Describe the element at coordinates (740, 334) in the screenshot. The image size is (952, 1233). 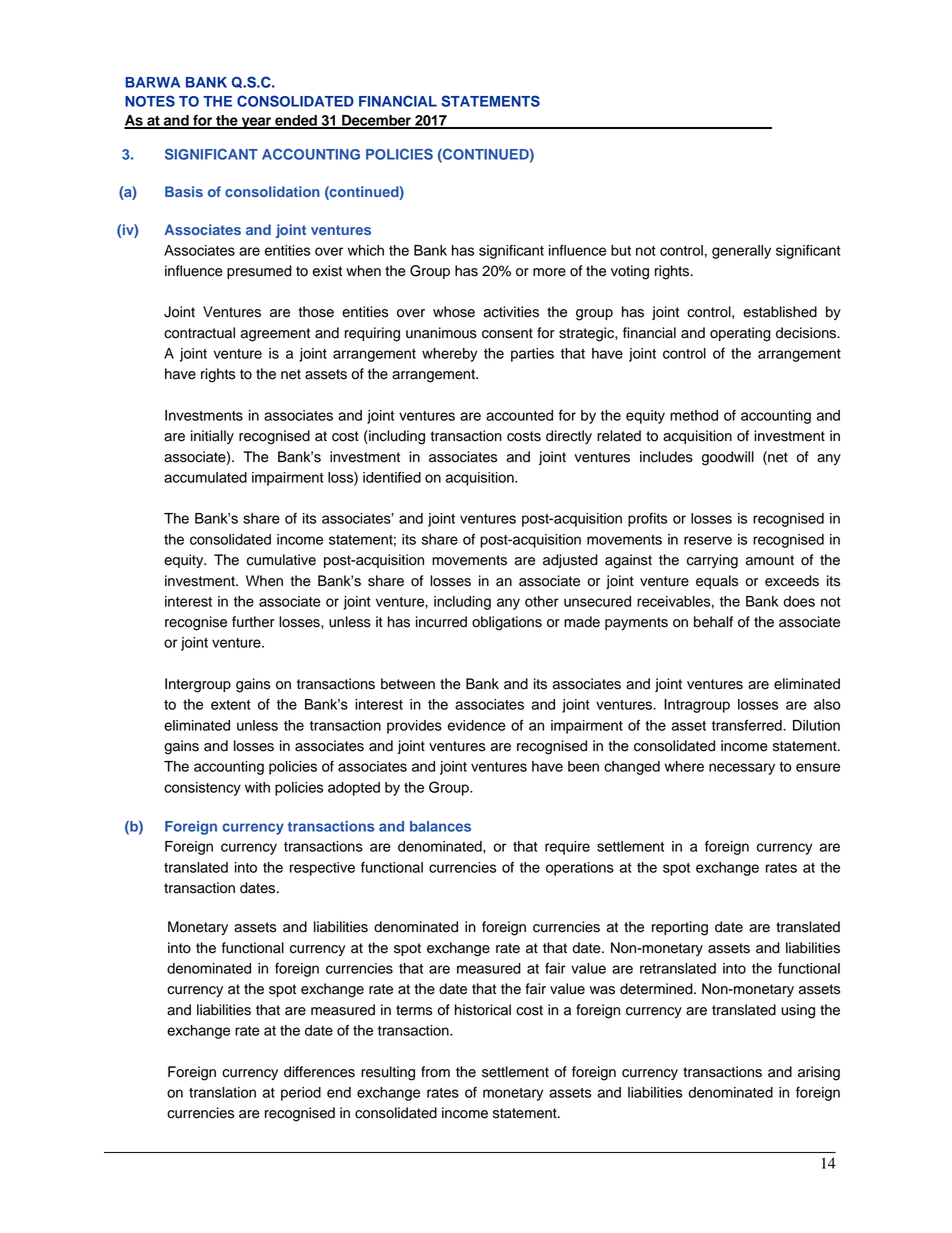
I see `operating` at that location.
